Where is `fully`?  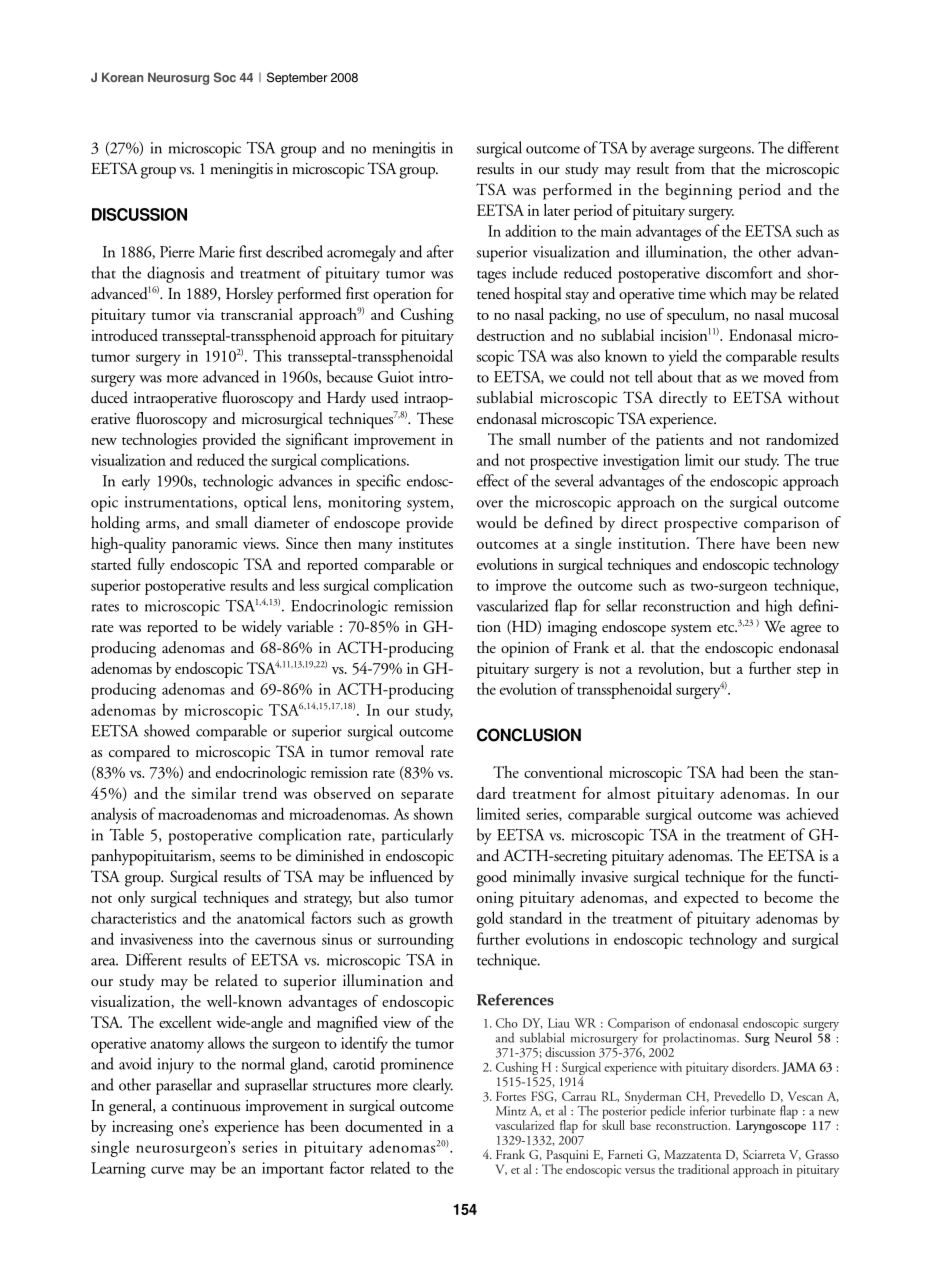
fully is located at coordinates (151, 566).
